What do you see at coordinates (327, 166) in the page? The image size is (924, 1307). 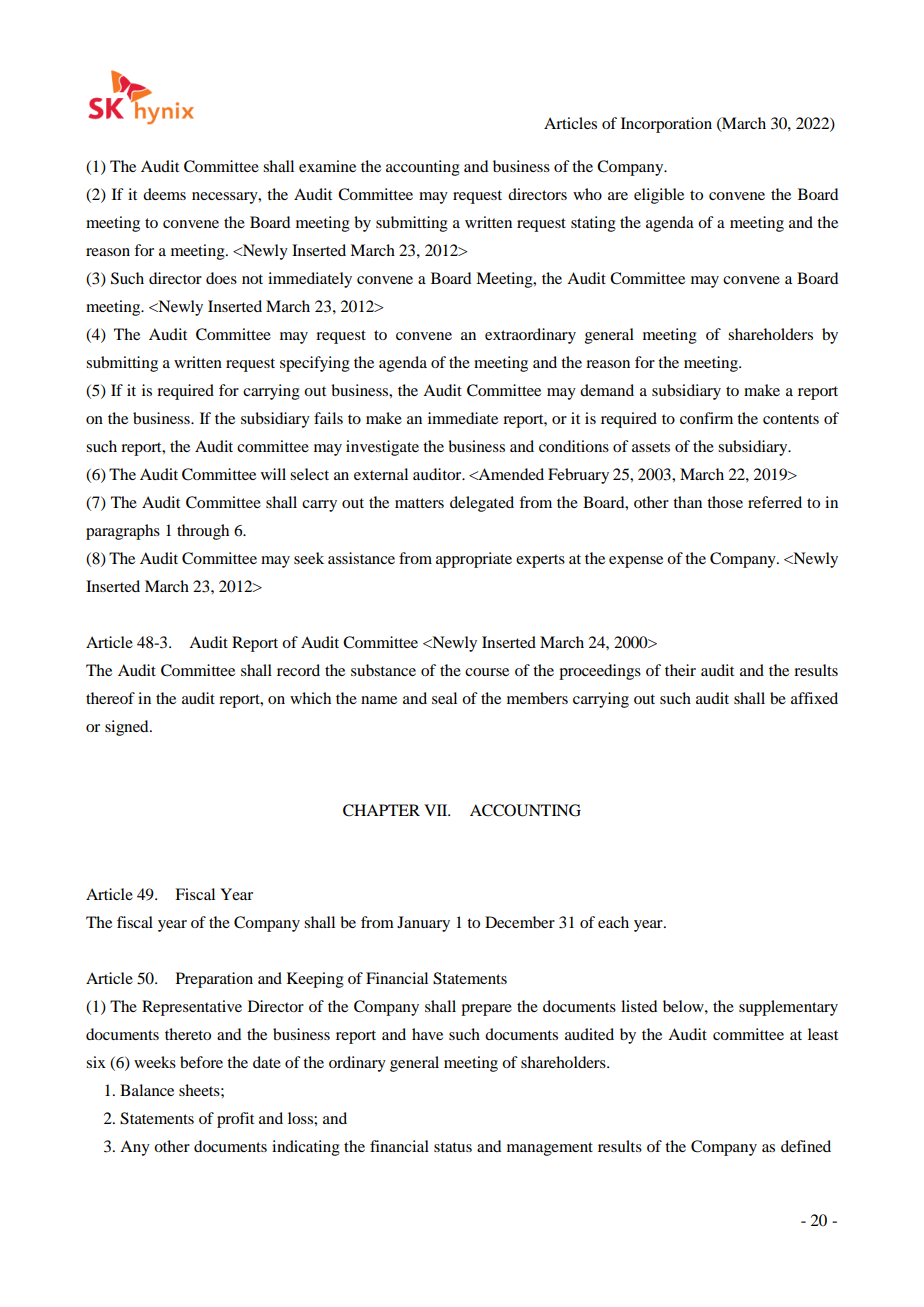 I see `examine` at bounding box center [327, 166].
